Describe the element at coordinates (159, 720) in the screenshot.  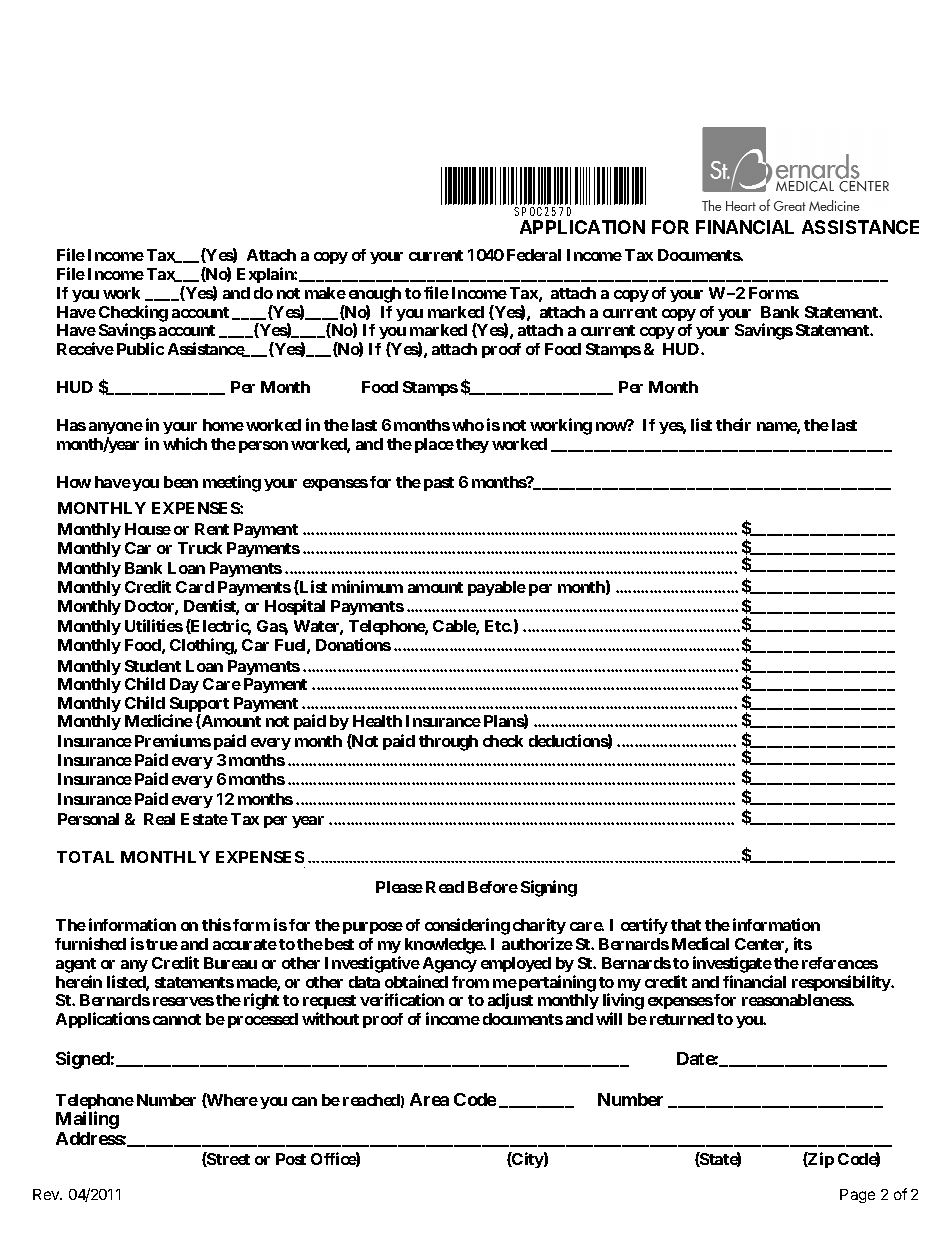
I see `Medicine` at that location.
